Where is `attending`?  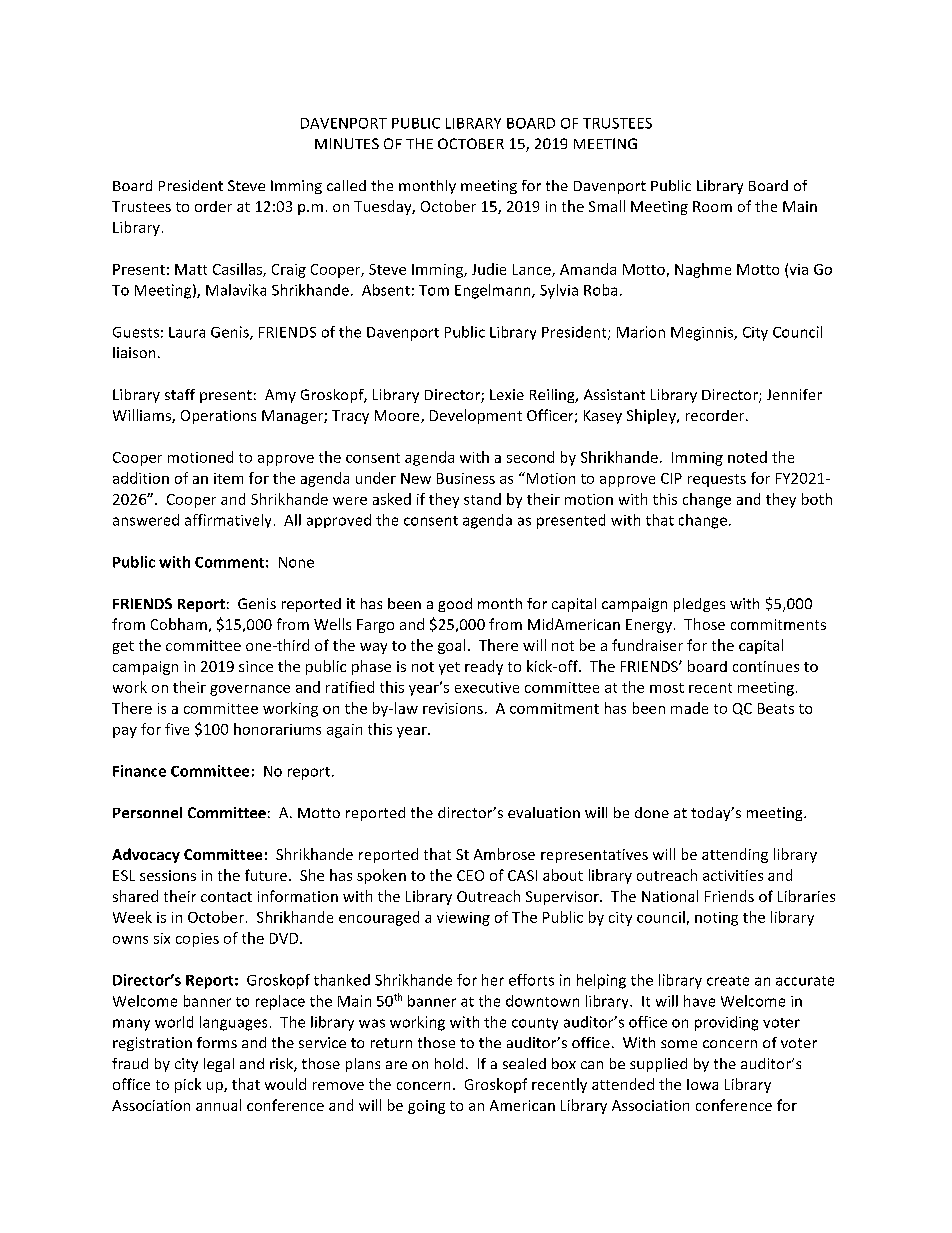
attending is located at coordinates (735, 855).
